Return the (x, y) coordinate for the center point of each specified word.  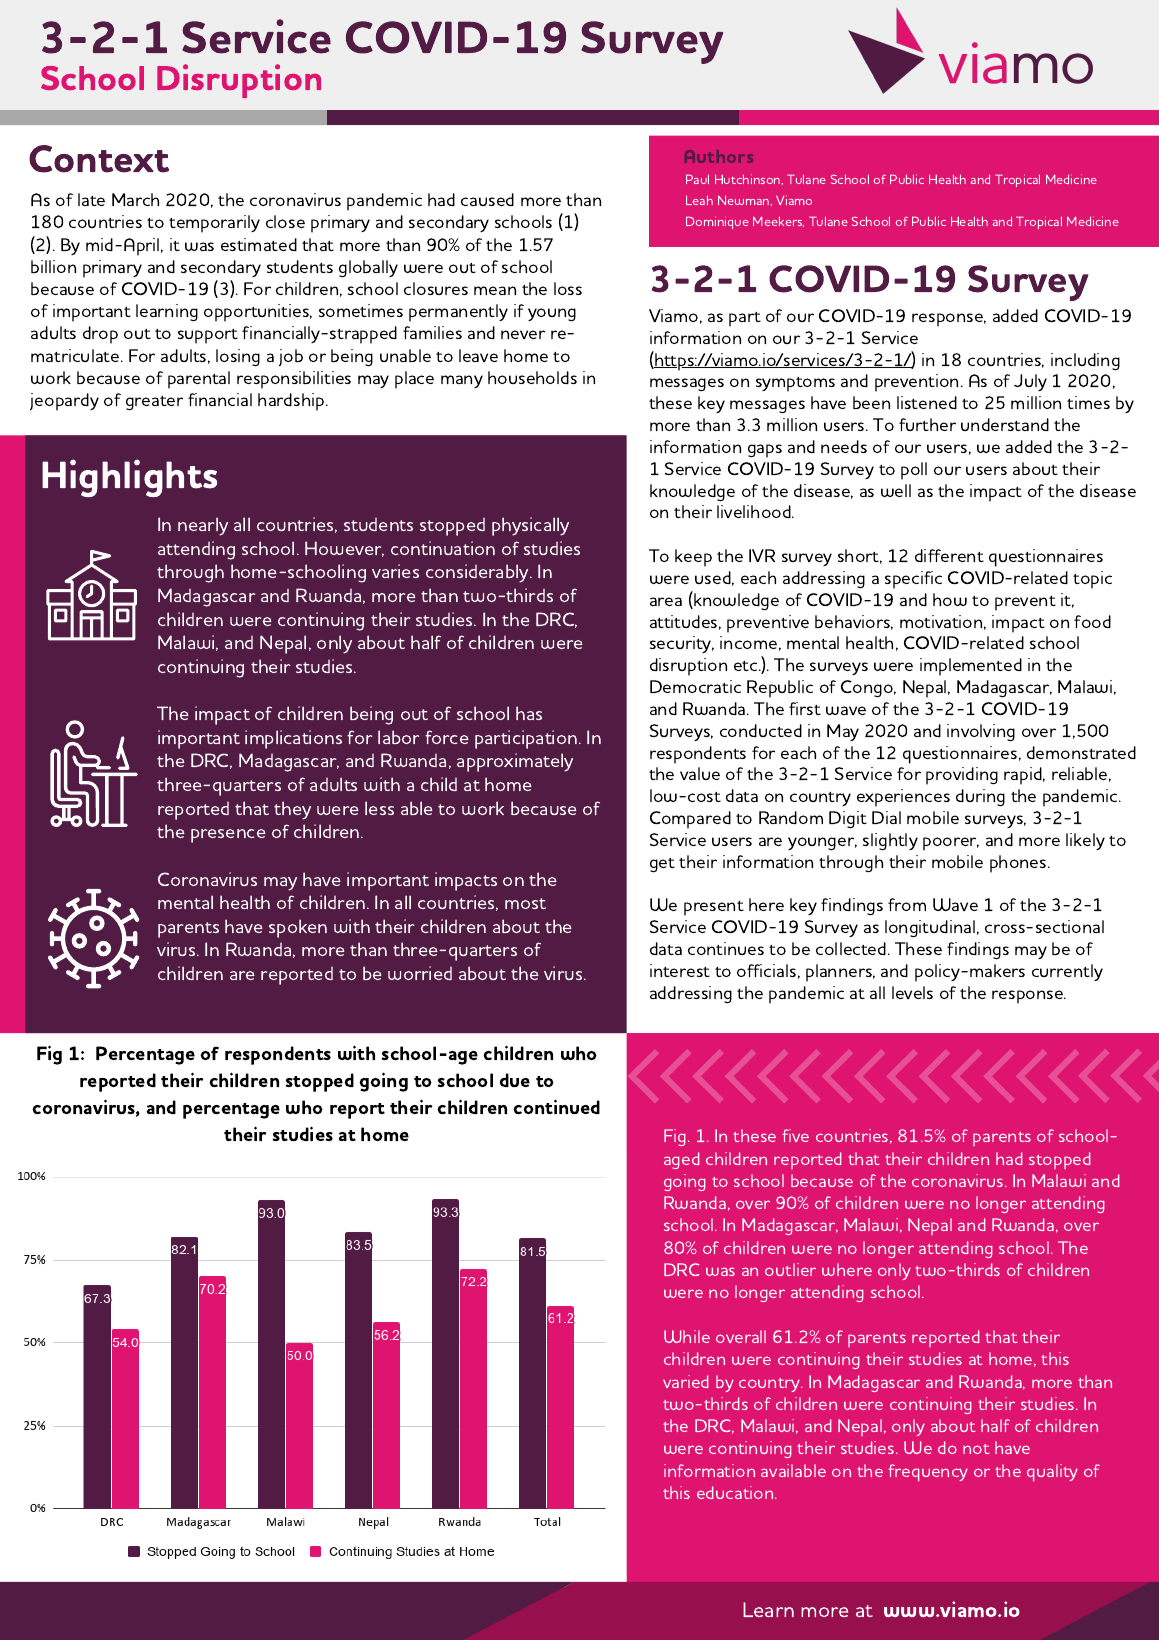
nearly (203, 526)
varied (685, 1381)
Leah (699, 200)
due (515, 1080)
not (976, 1449)
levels (912, 992)
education (736, 1492)
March (135, 199)
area (666, 601)
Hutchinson (749, 179)
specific (913, 580)
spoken (298, 928)
